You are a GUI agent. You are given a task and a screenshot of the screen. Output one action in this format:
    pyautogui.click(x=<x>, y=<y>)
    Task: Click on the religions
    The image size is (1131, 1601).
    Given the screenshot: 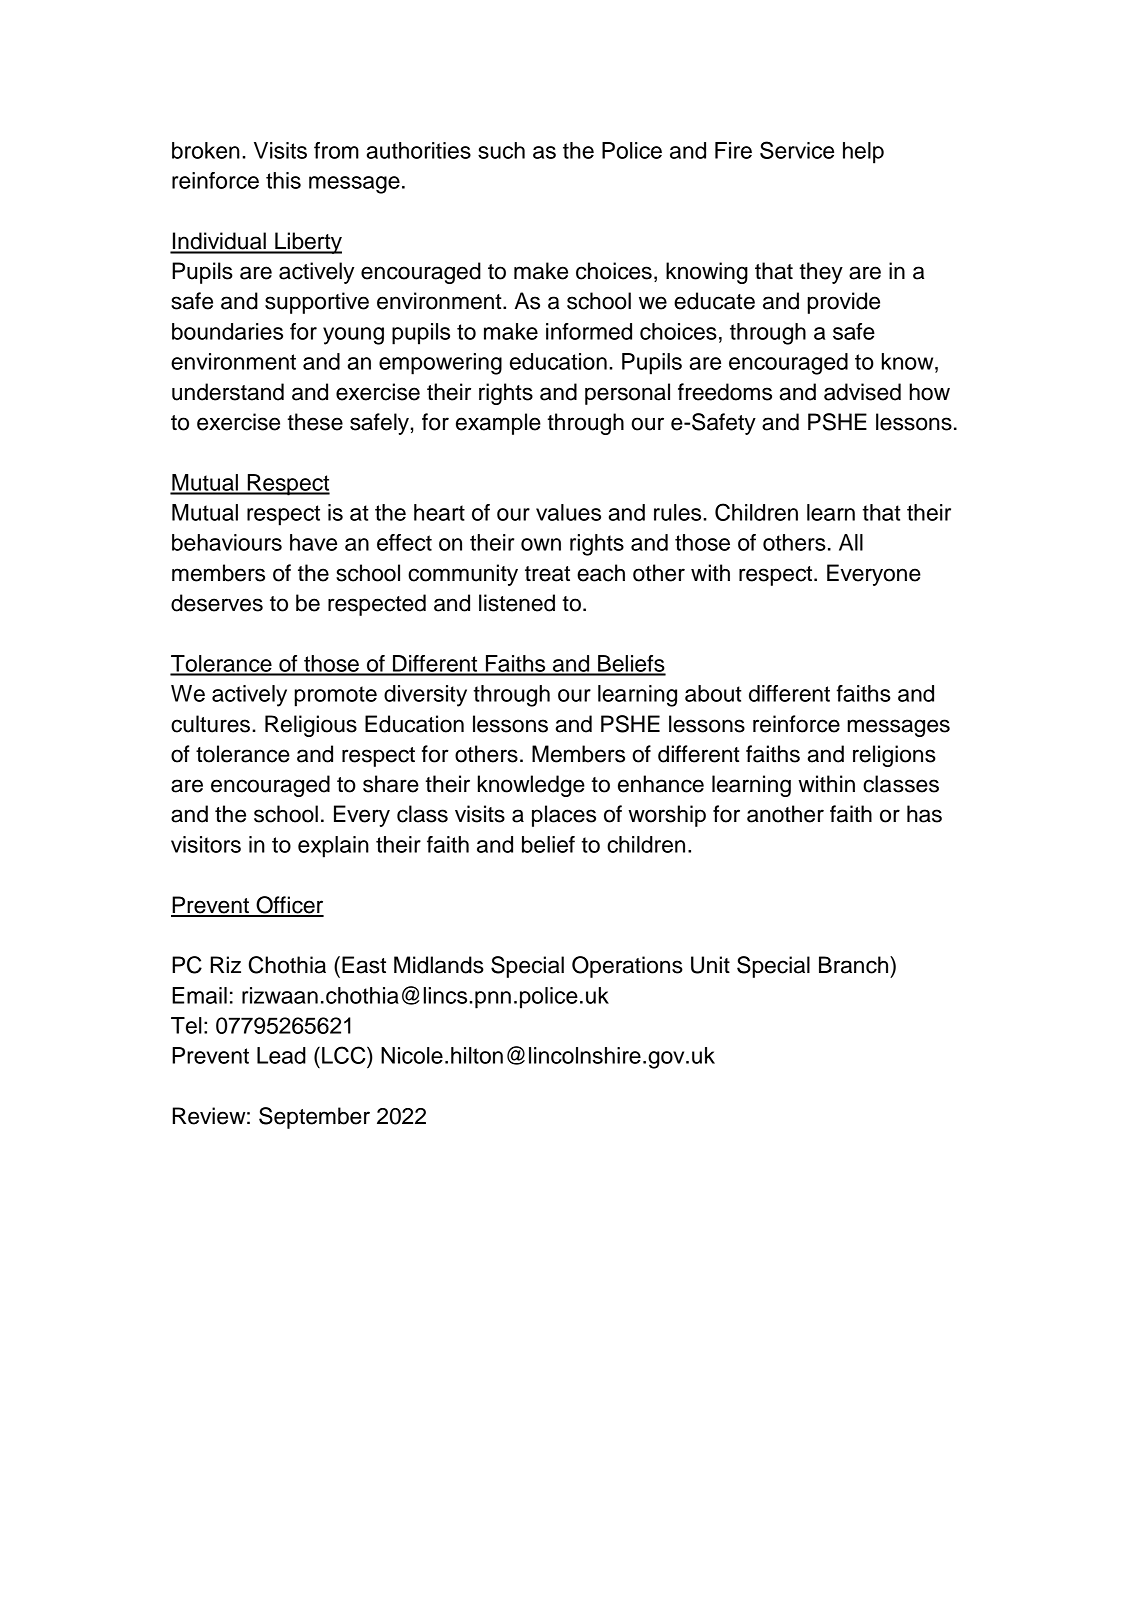 What is the action you would take?
    pyautogui.click(x=894, y=756)
